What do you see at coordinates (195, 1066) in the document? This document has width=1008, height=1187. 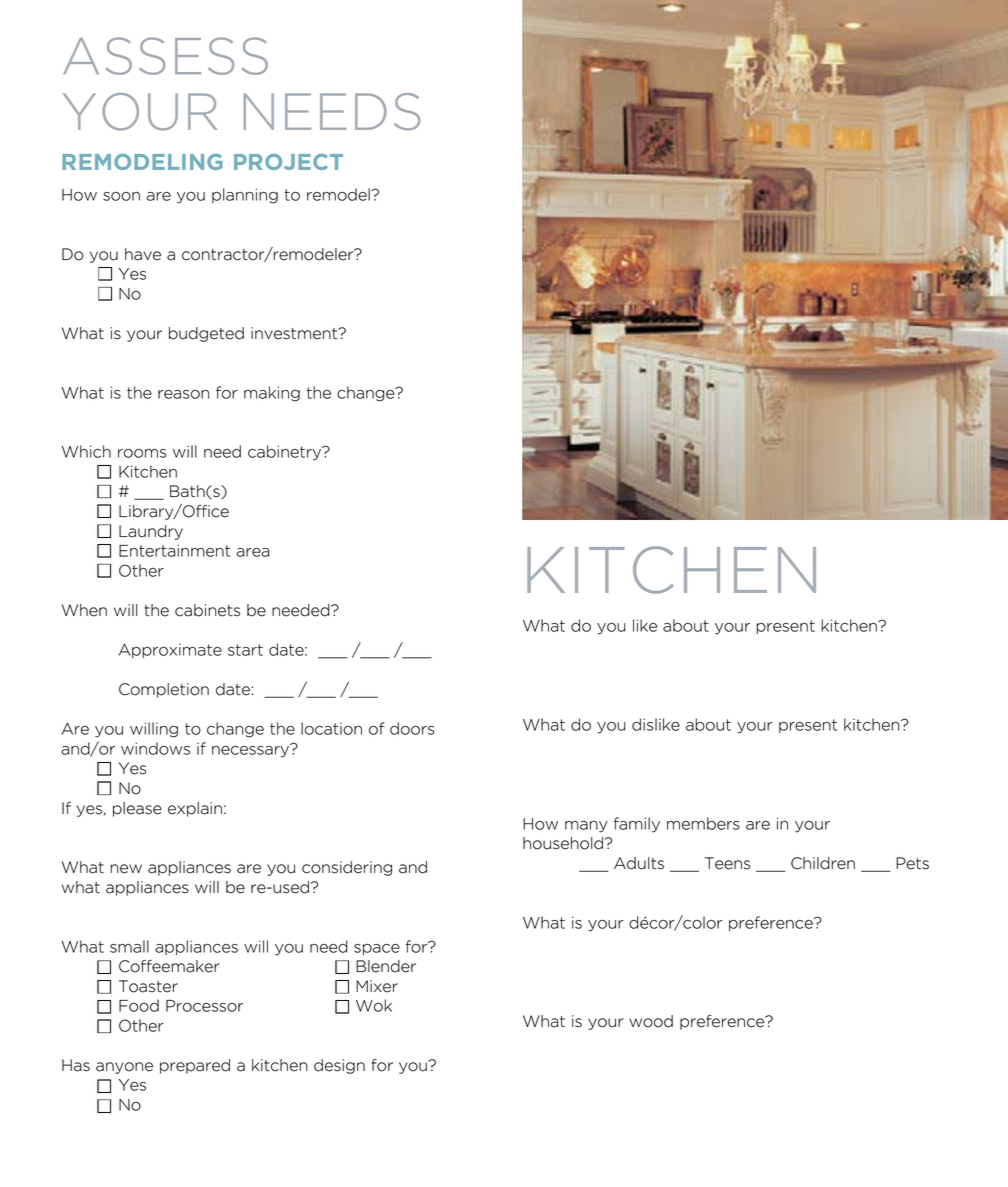 I see `prepared` at bounding box center [195, 1066].
